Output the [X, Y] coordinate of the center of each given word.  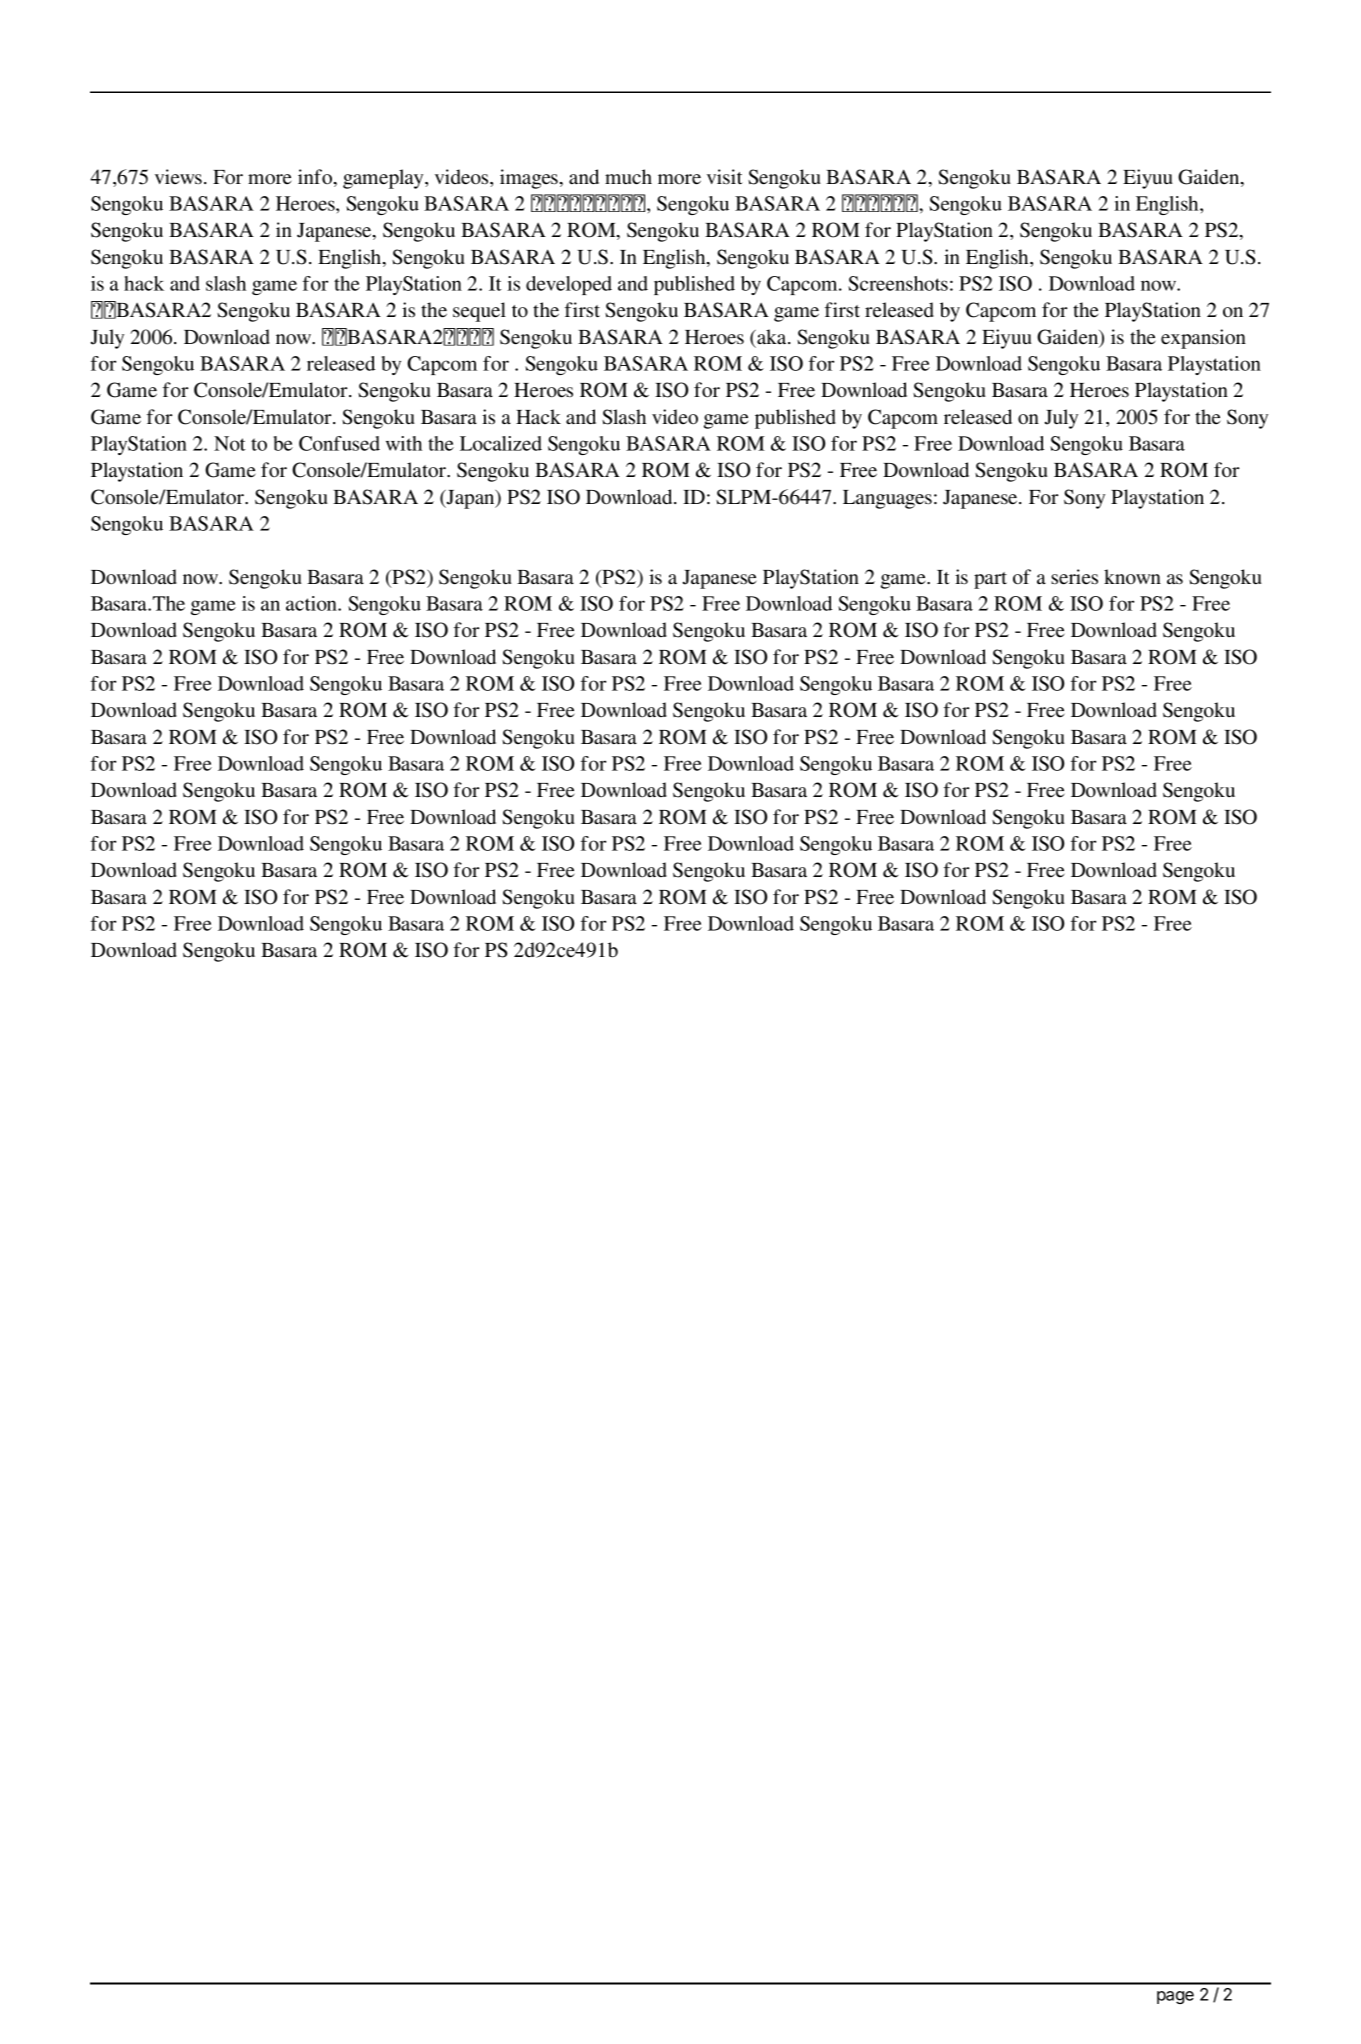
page [1175, 1997]
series [1074, 577]
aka [772, 336]
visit [725, 177]
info [315, 176]
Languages [887, 499]
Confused [339, 443]
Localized [501, 443]
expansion [1203, 339]
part [990, 580]
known [1132, 577]
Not [230, 443]
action [313, 603]
